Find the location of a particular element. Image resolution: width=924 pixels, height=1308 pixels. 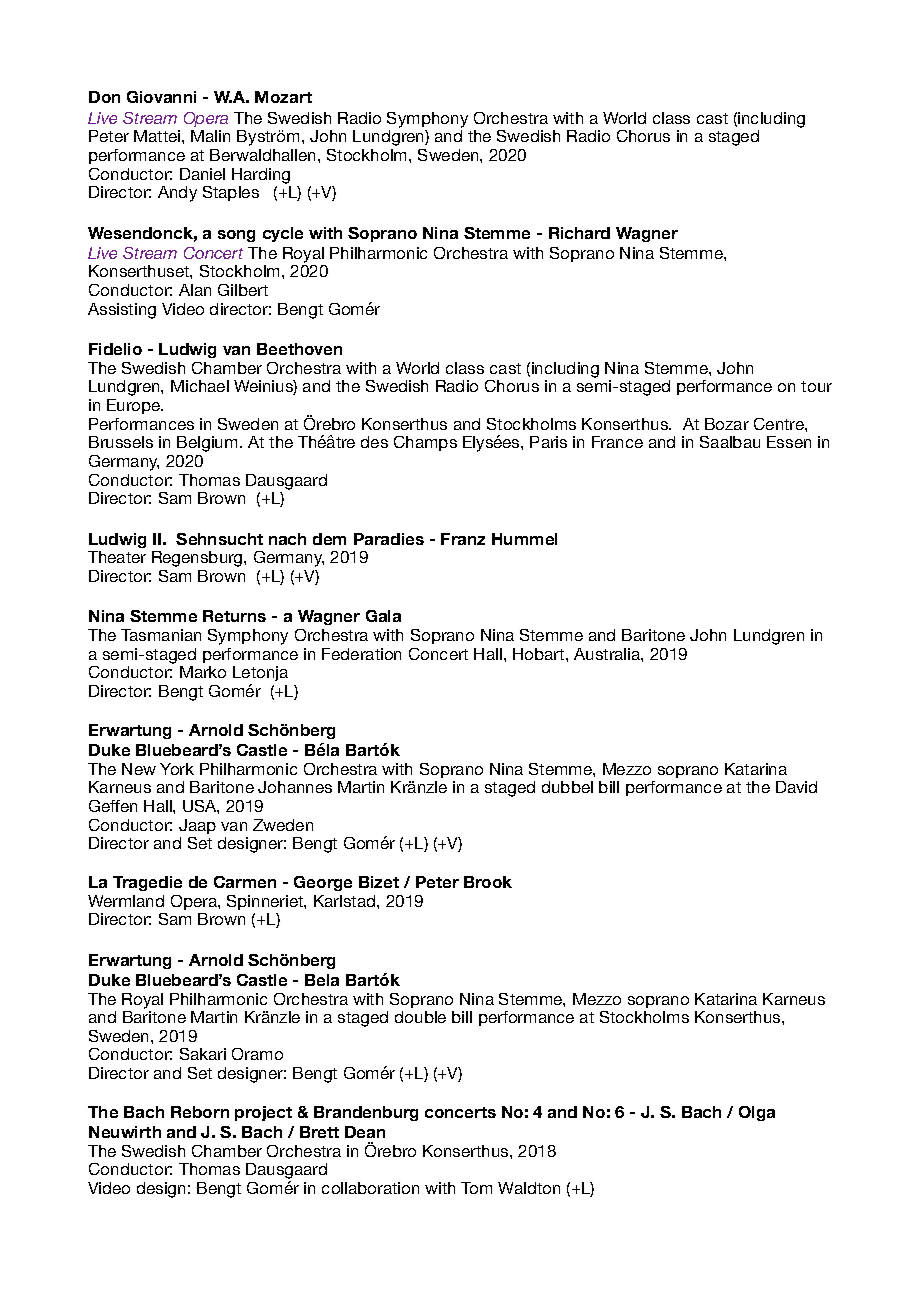

dubbel is located at coordinates (567, 787).
